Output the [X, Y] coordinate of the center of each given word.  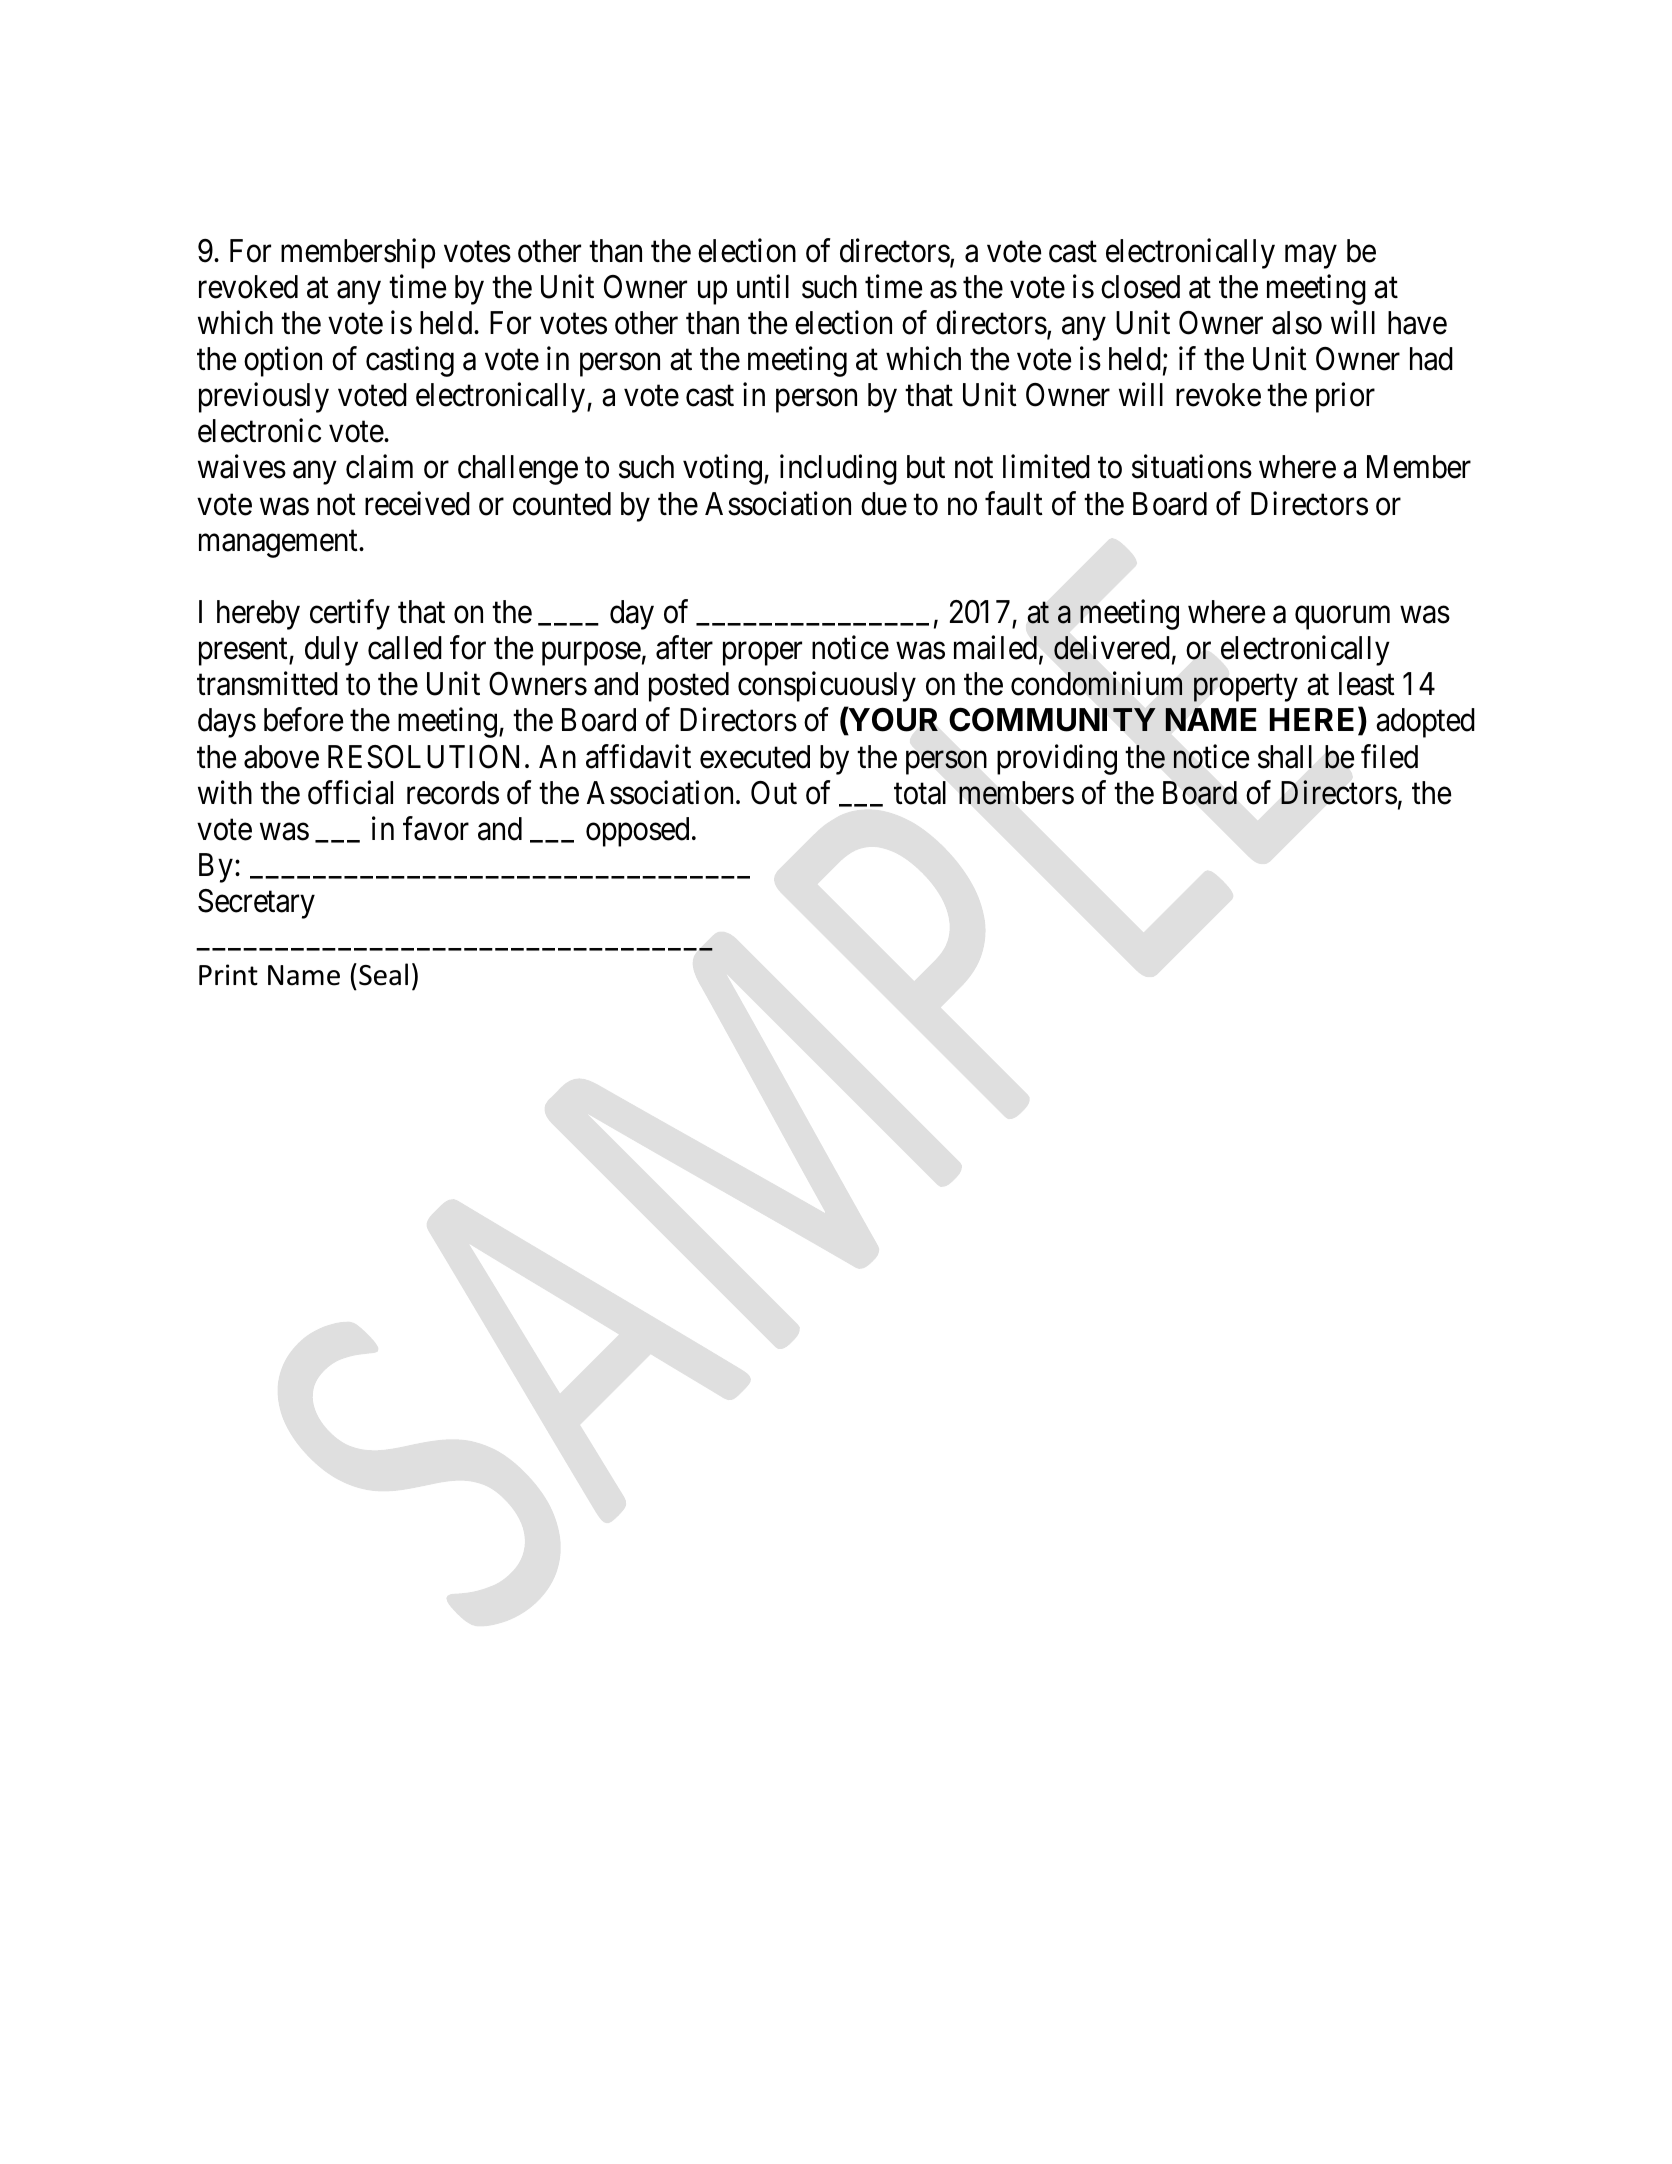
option [283, 362]
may [1311, 257]
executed [755, 757]
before [303, 720]
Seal [383, 974]
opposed [637, 832]
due [884, 504]
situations [1192, 467]
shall [1285, 757]
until [763, 286]
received [417, 503]
